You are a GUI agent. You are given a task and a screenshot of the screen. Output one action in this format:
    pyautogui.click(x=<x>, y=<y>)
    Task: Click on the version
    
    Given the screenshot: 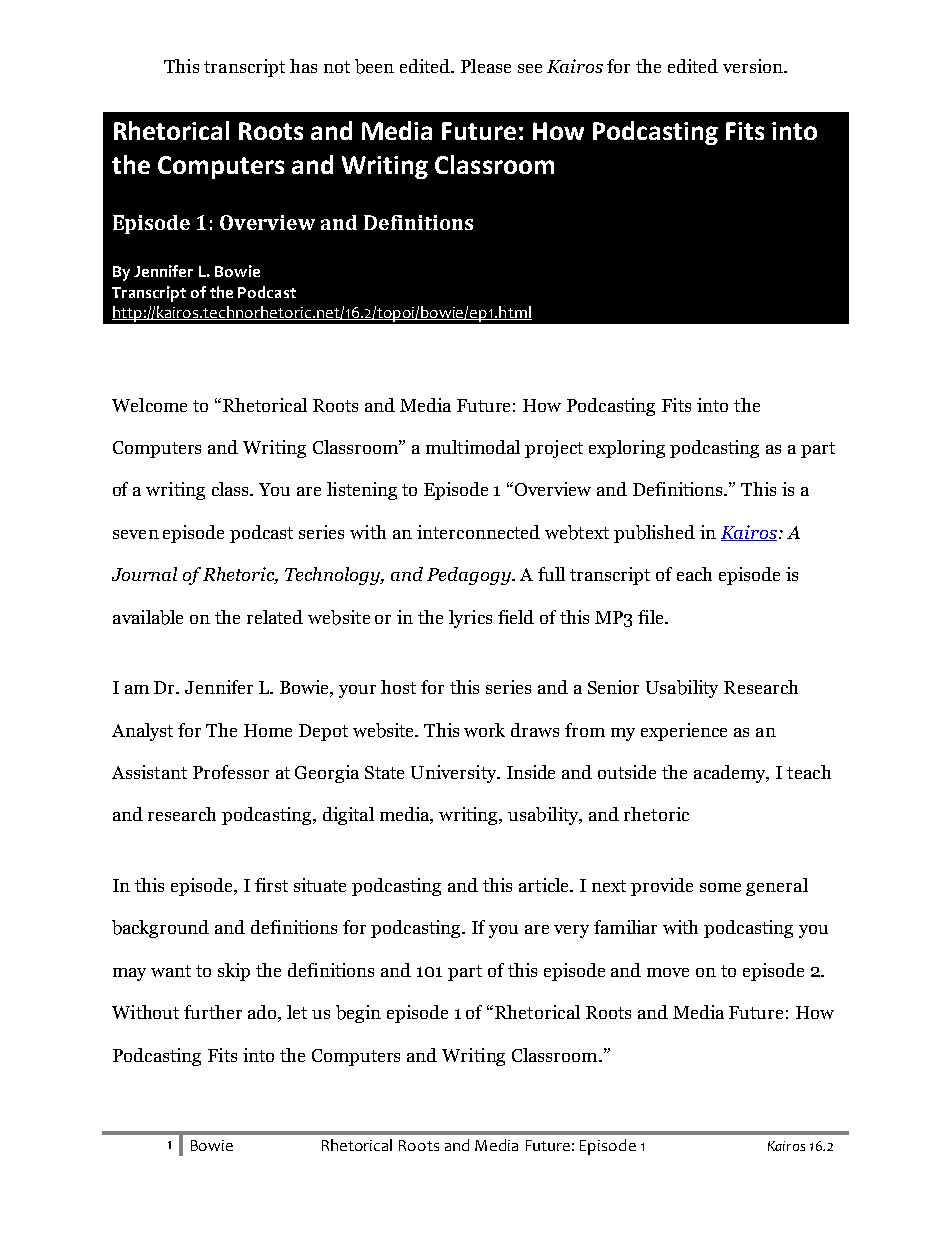 What is the action you would take?
    pyautogui.click(x=754, y=66)
